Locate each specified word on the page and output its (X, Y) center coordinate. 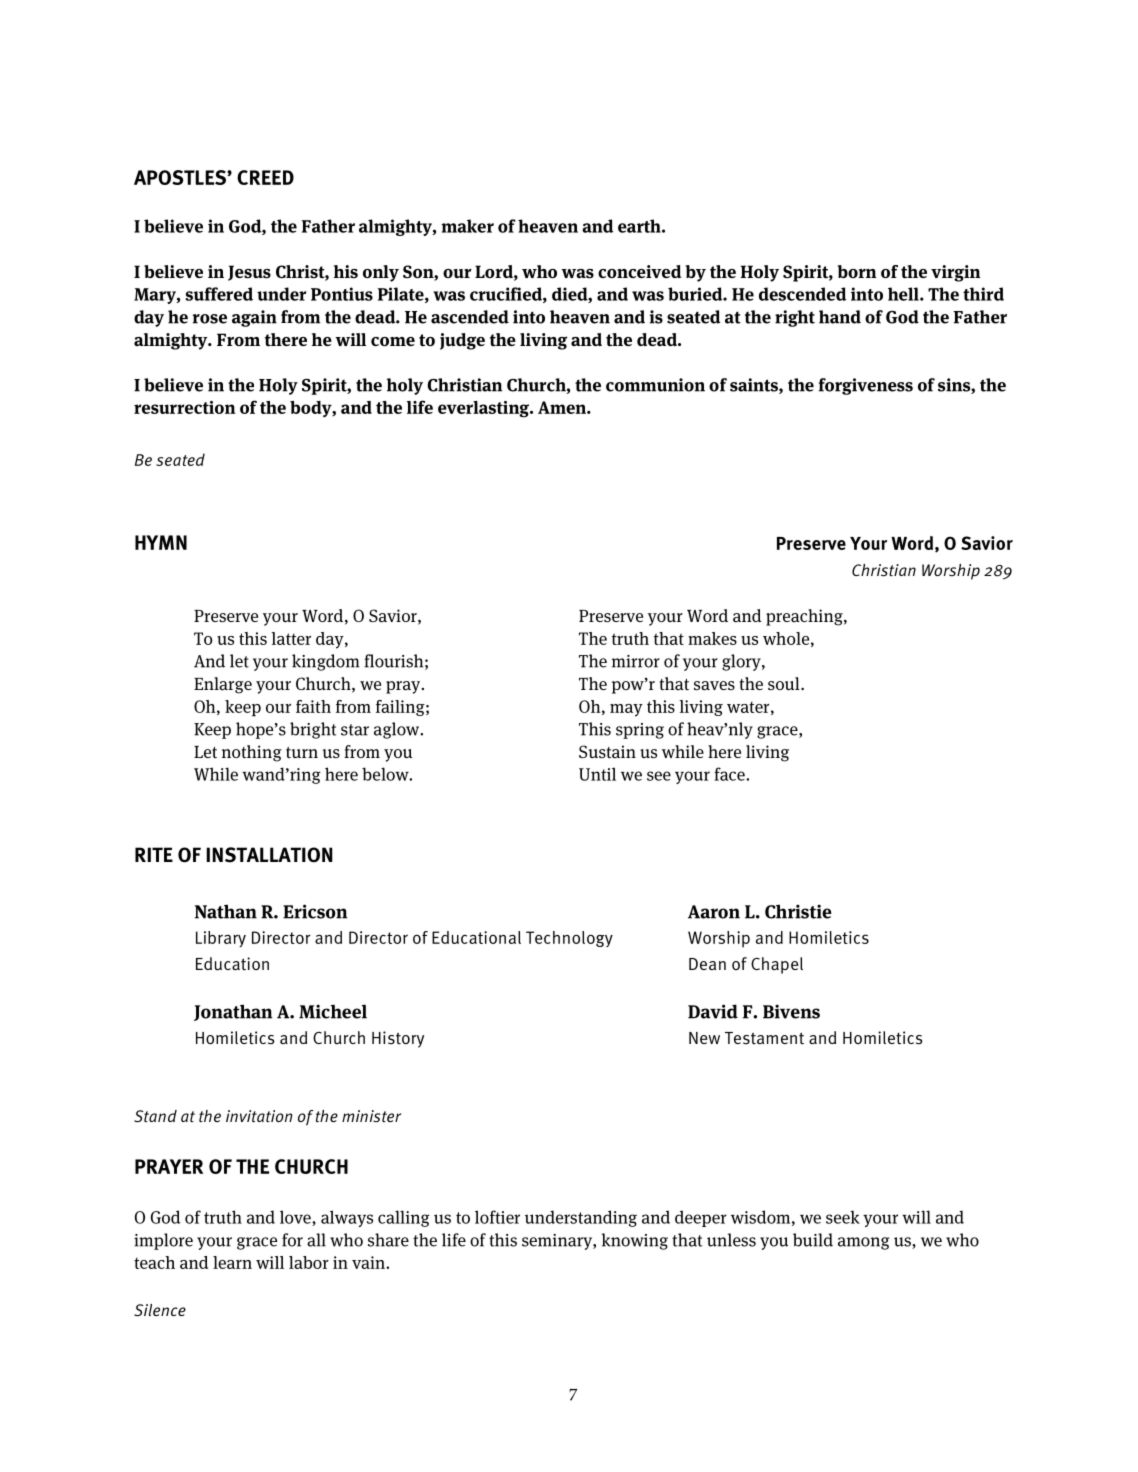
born (857, 271)
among (864, 1243)
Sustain (607, 752)
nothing (251, 753)
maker (467, 226)
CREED (265, 177)
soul (785, 683)
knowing (635, 1241)
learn (232, 1262)
